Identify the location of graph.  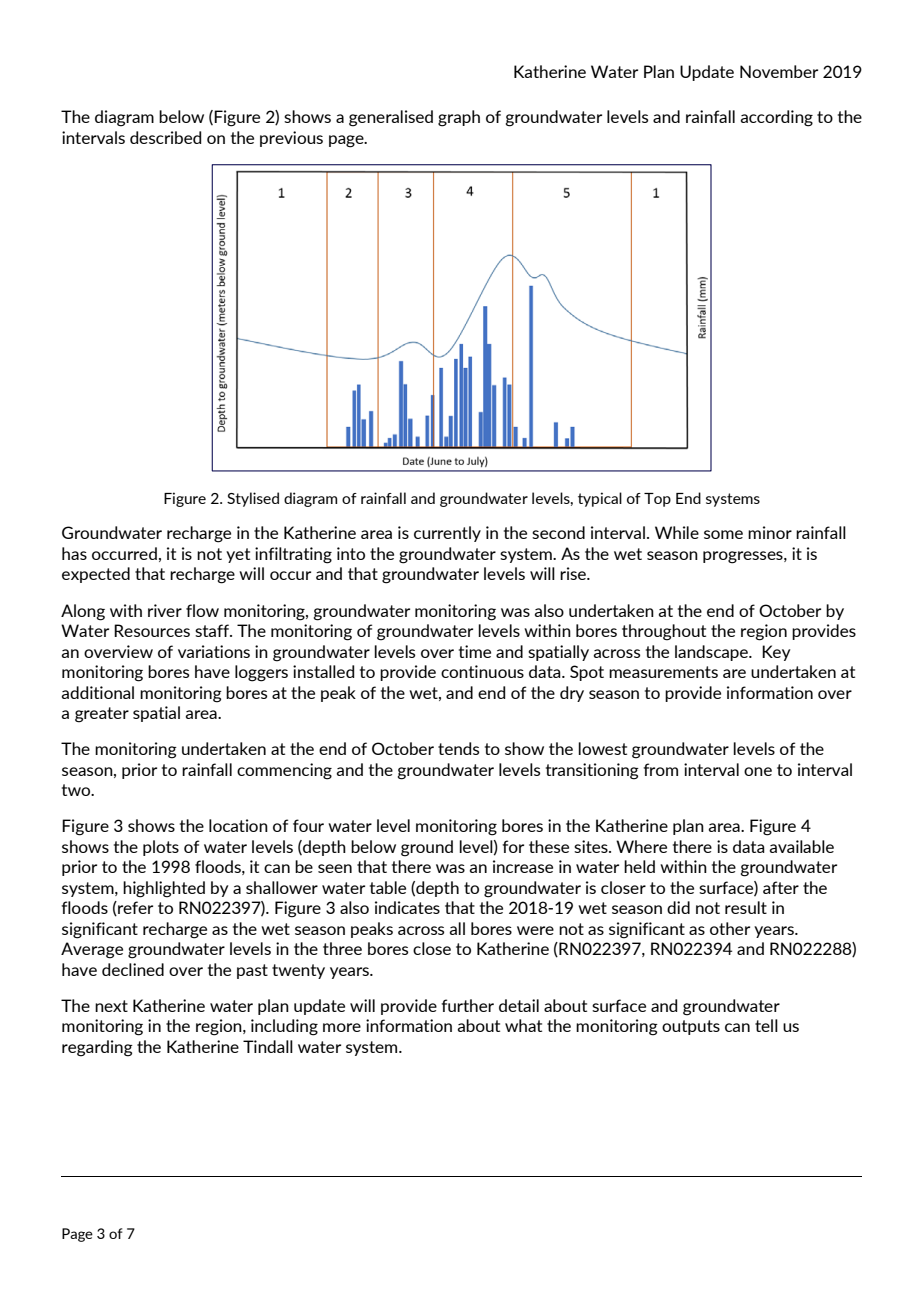
(459, 118).
